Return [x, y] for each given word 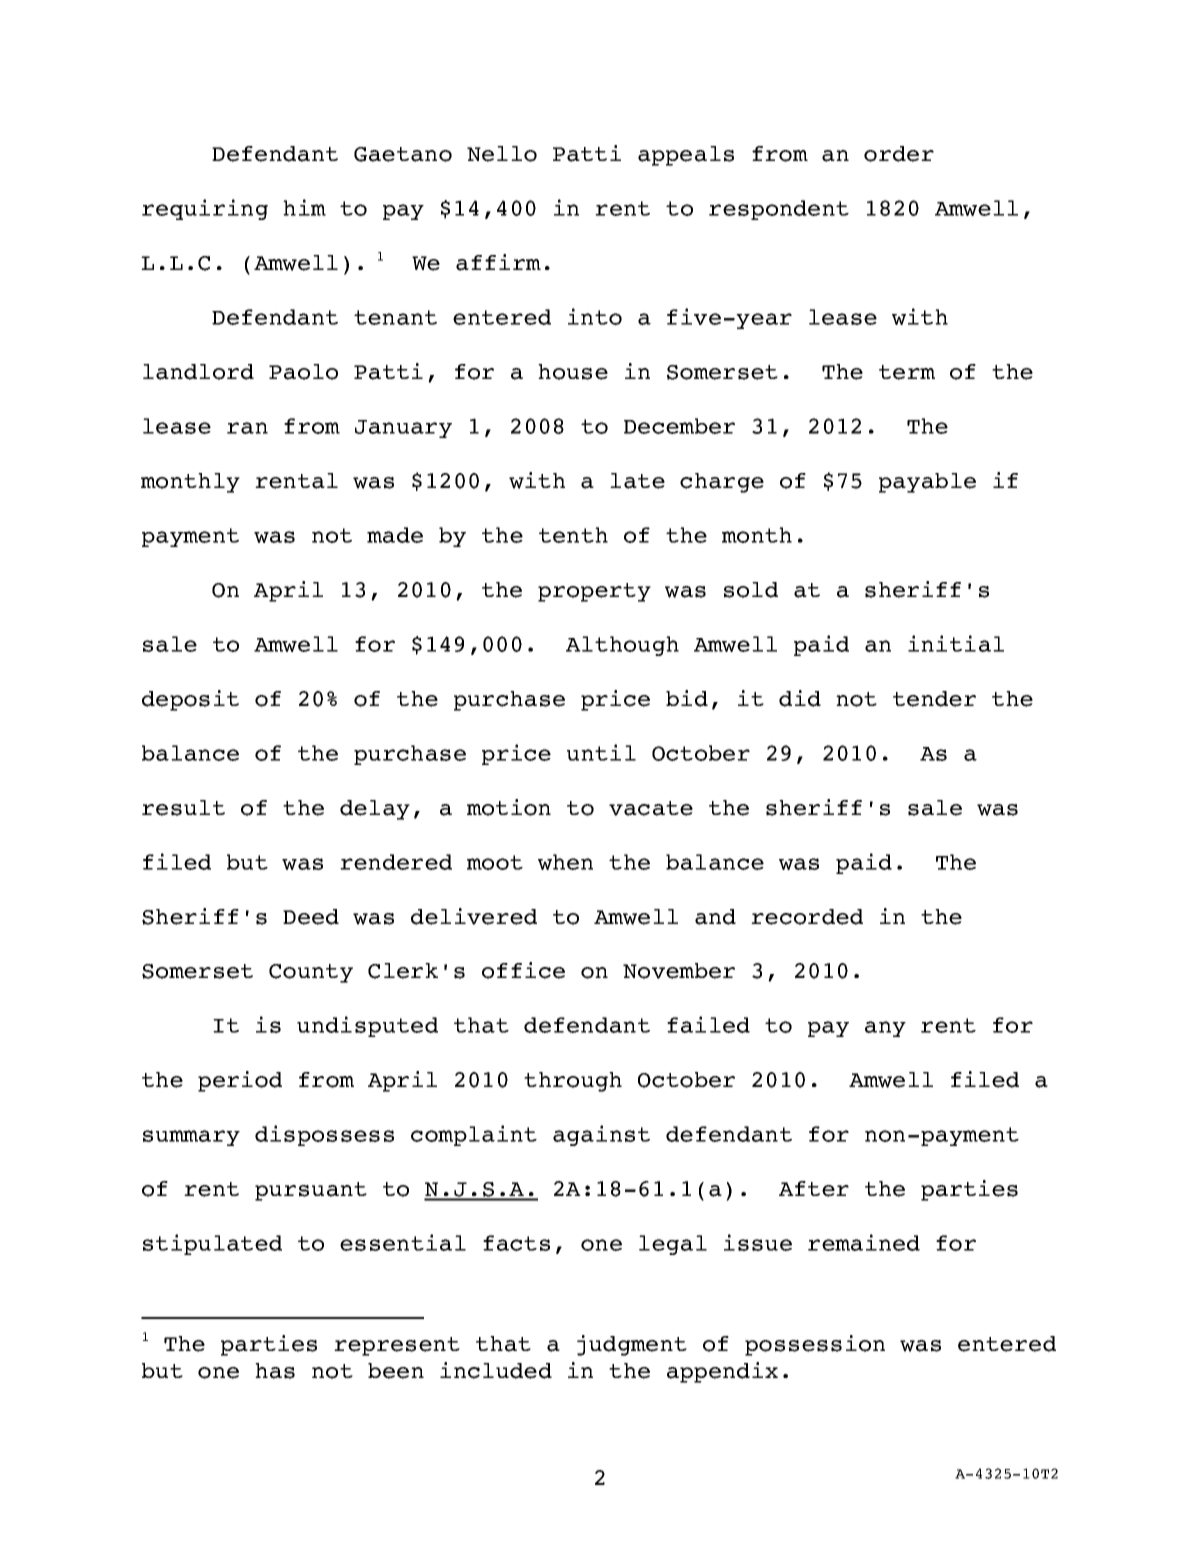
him [304, 207]
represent [397, 1346]
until [601, 752]
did [800, 698]
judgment [632, 1345]
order [899, 154]
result [183, 808]
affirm [498, 262]
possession [815, 1345]
